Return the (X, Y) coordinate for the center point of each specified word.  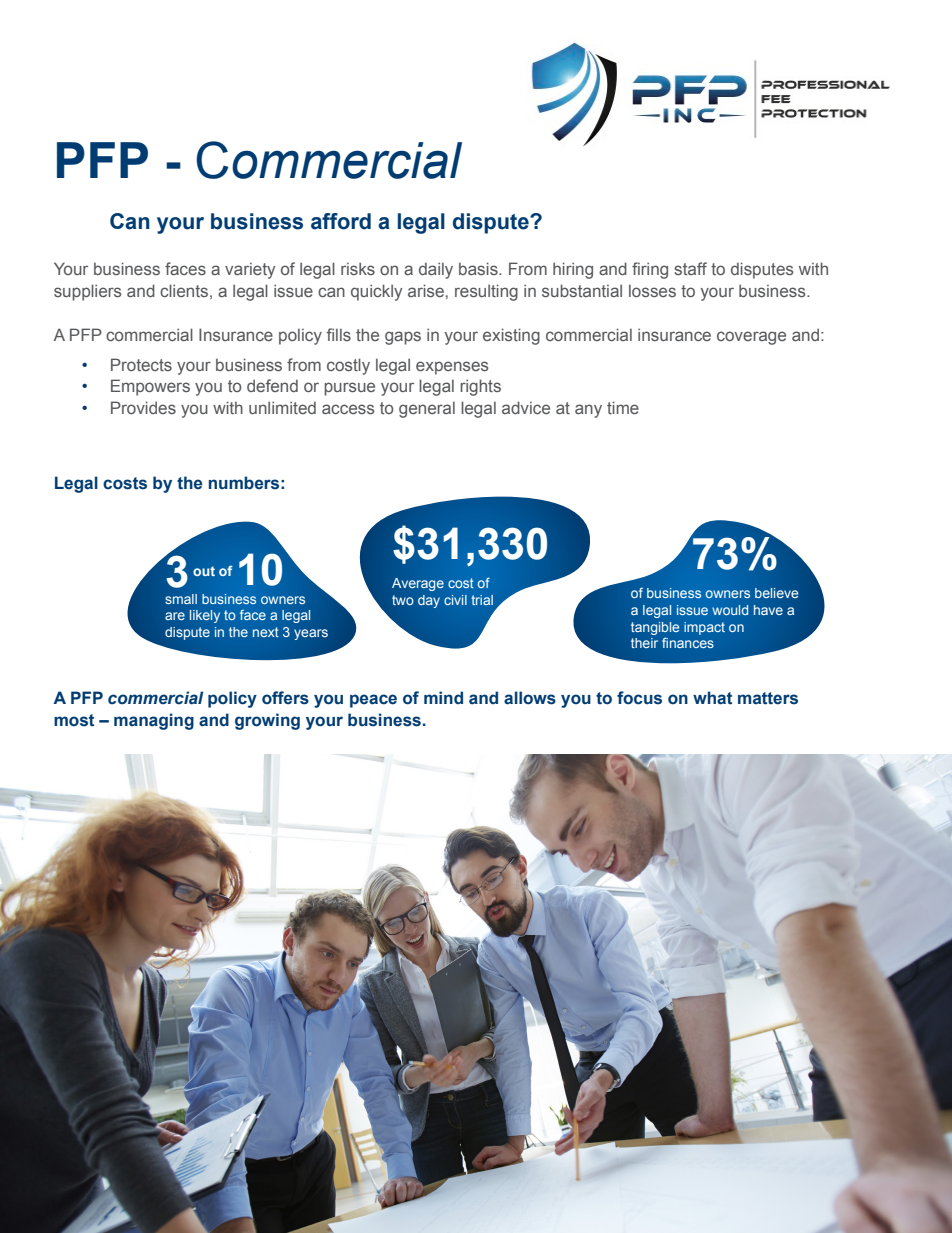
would (730, 610)
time (623, 407)
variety (250, 271)
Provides (143, 407)
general (427, 409)
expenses (452, 368)
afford (341, 221)
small (181, 599)
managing (154, 721)
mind (443, 697)
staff (690, 268)
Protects (141, 364)
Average (418, 584)
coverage (751, 338)
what (712, 698)
